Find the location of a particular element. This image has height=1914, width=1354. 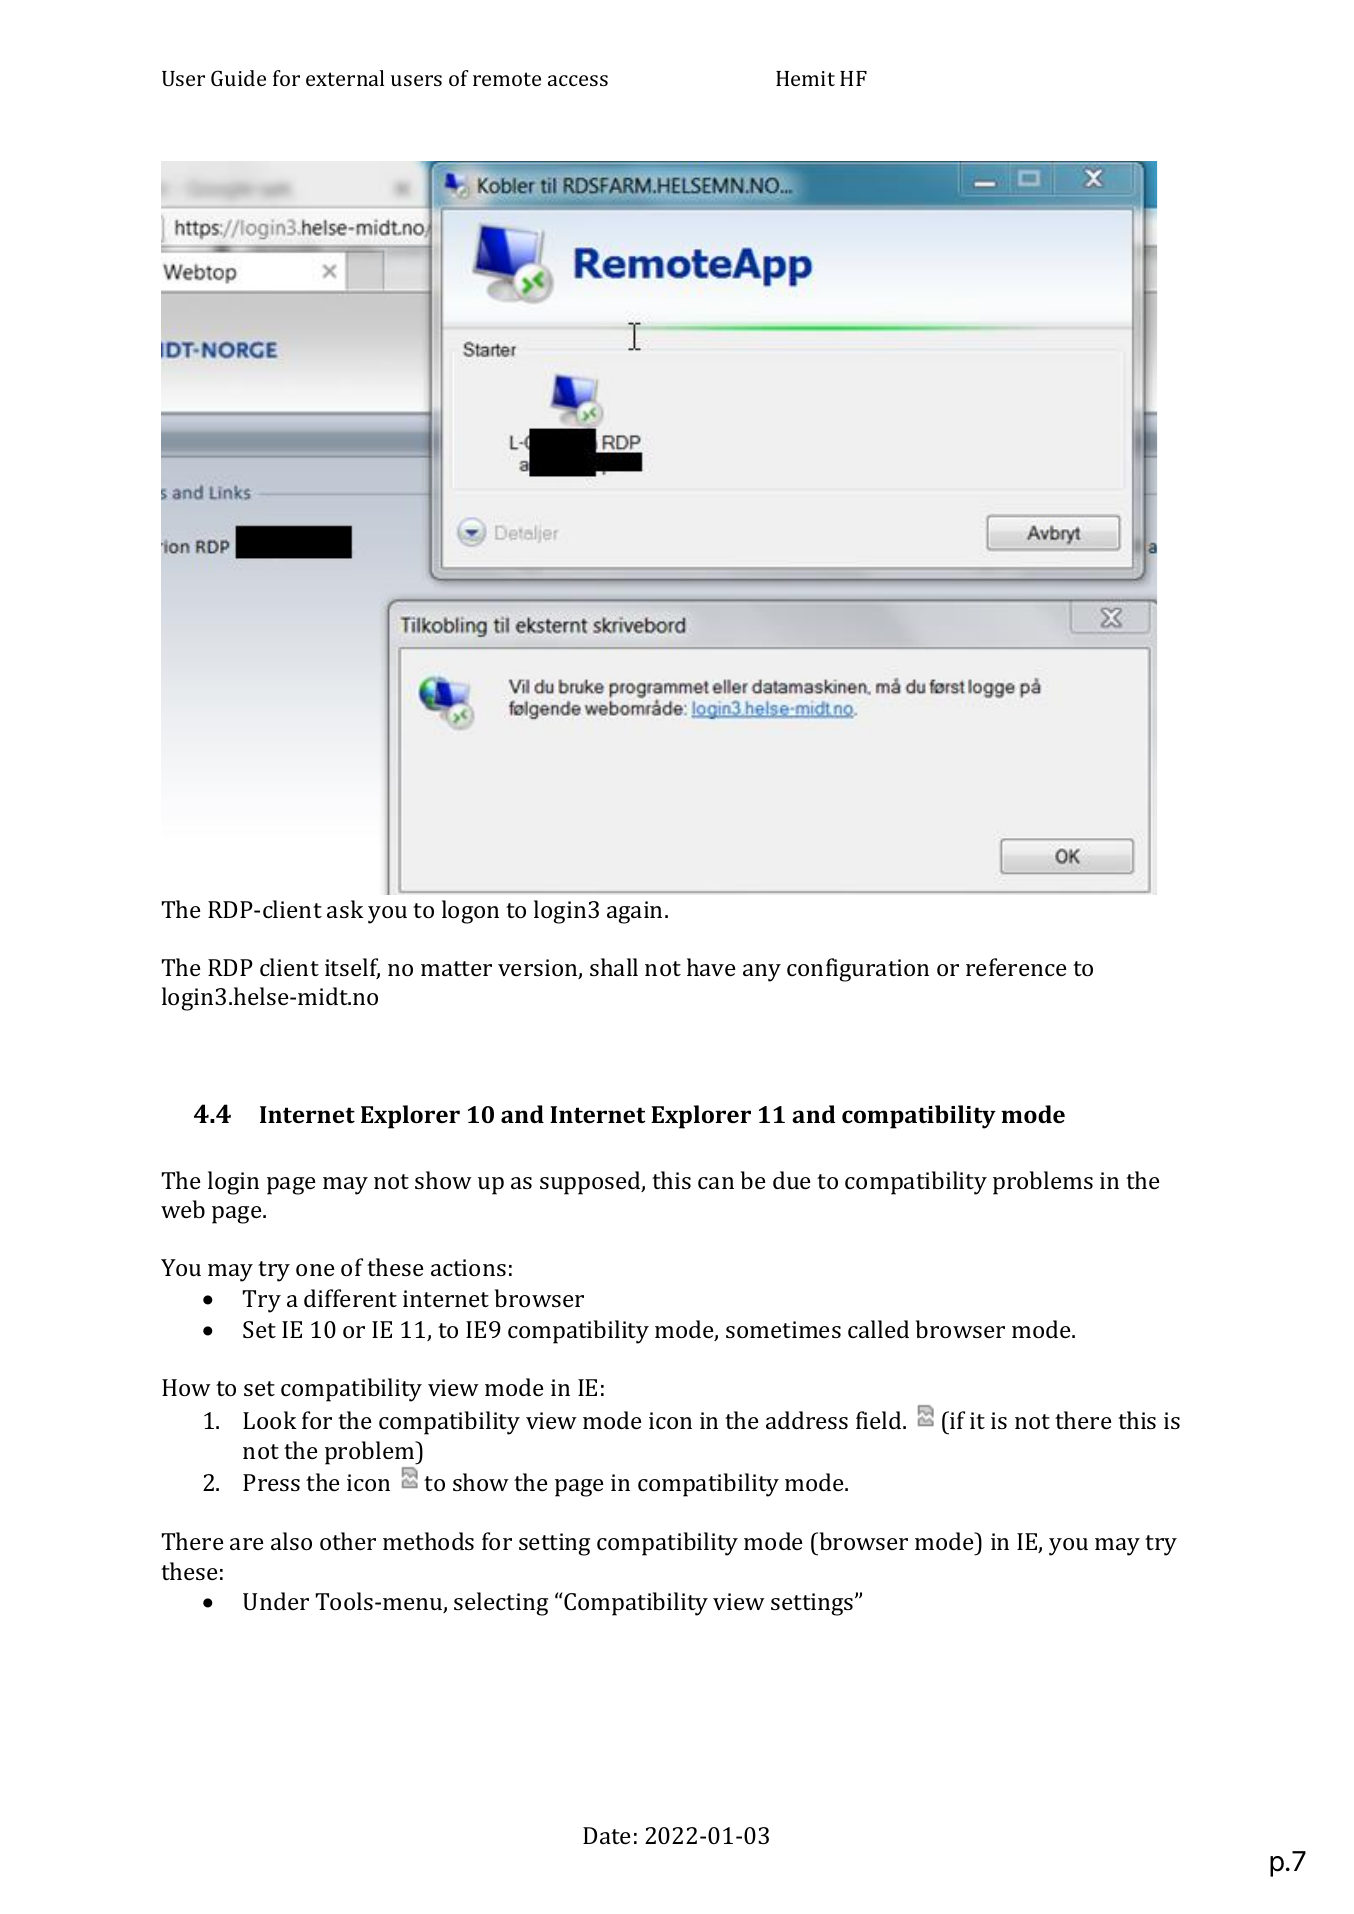

remote is located at coordinates (507, 79).
